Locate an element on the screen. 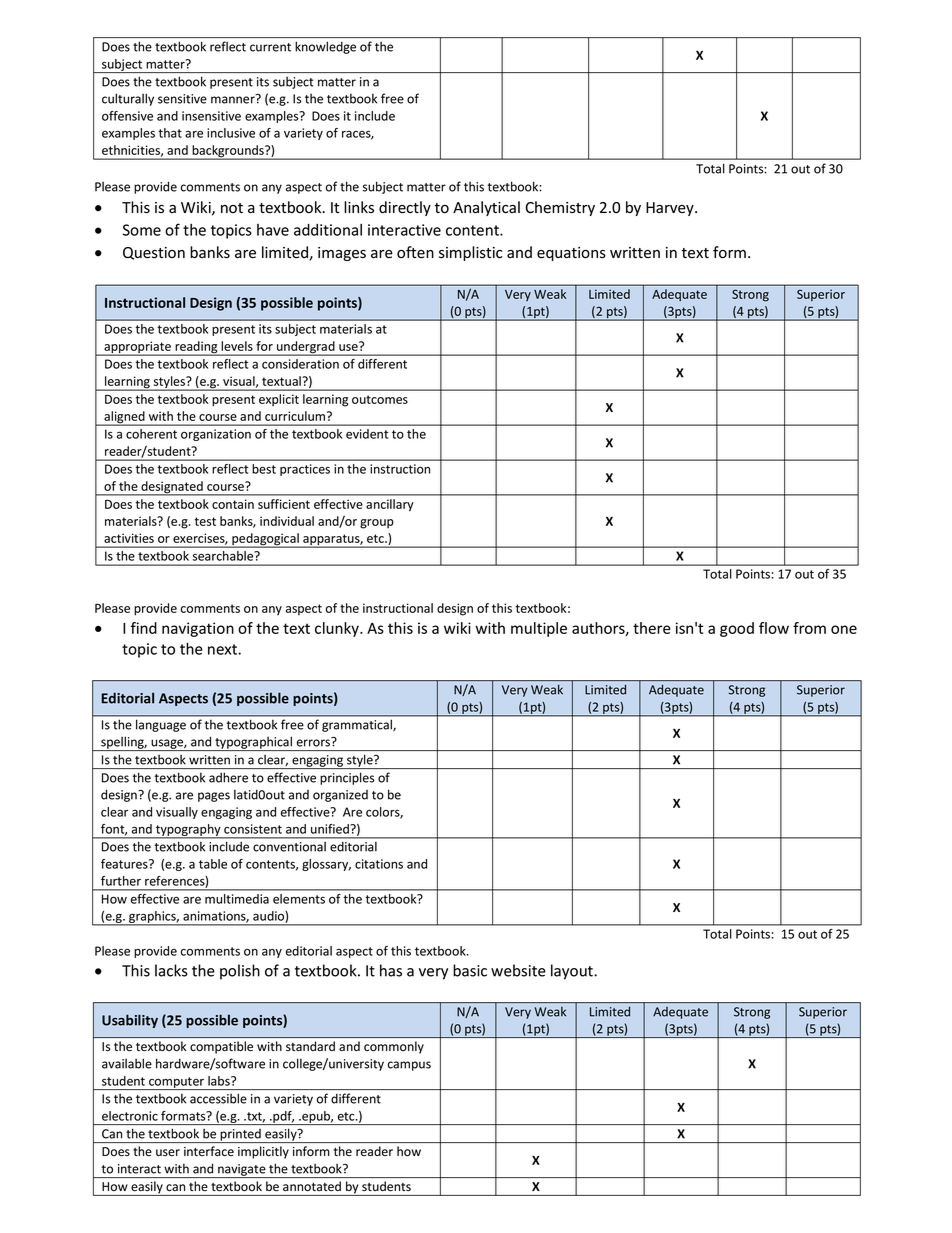 Image resolution: width=952 pixels, height=1233 pixels. Harvey is located at coordinates (671, 209).
